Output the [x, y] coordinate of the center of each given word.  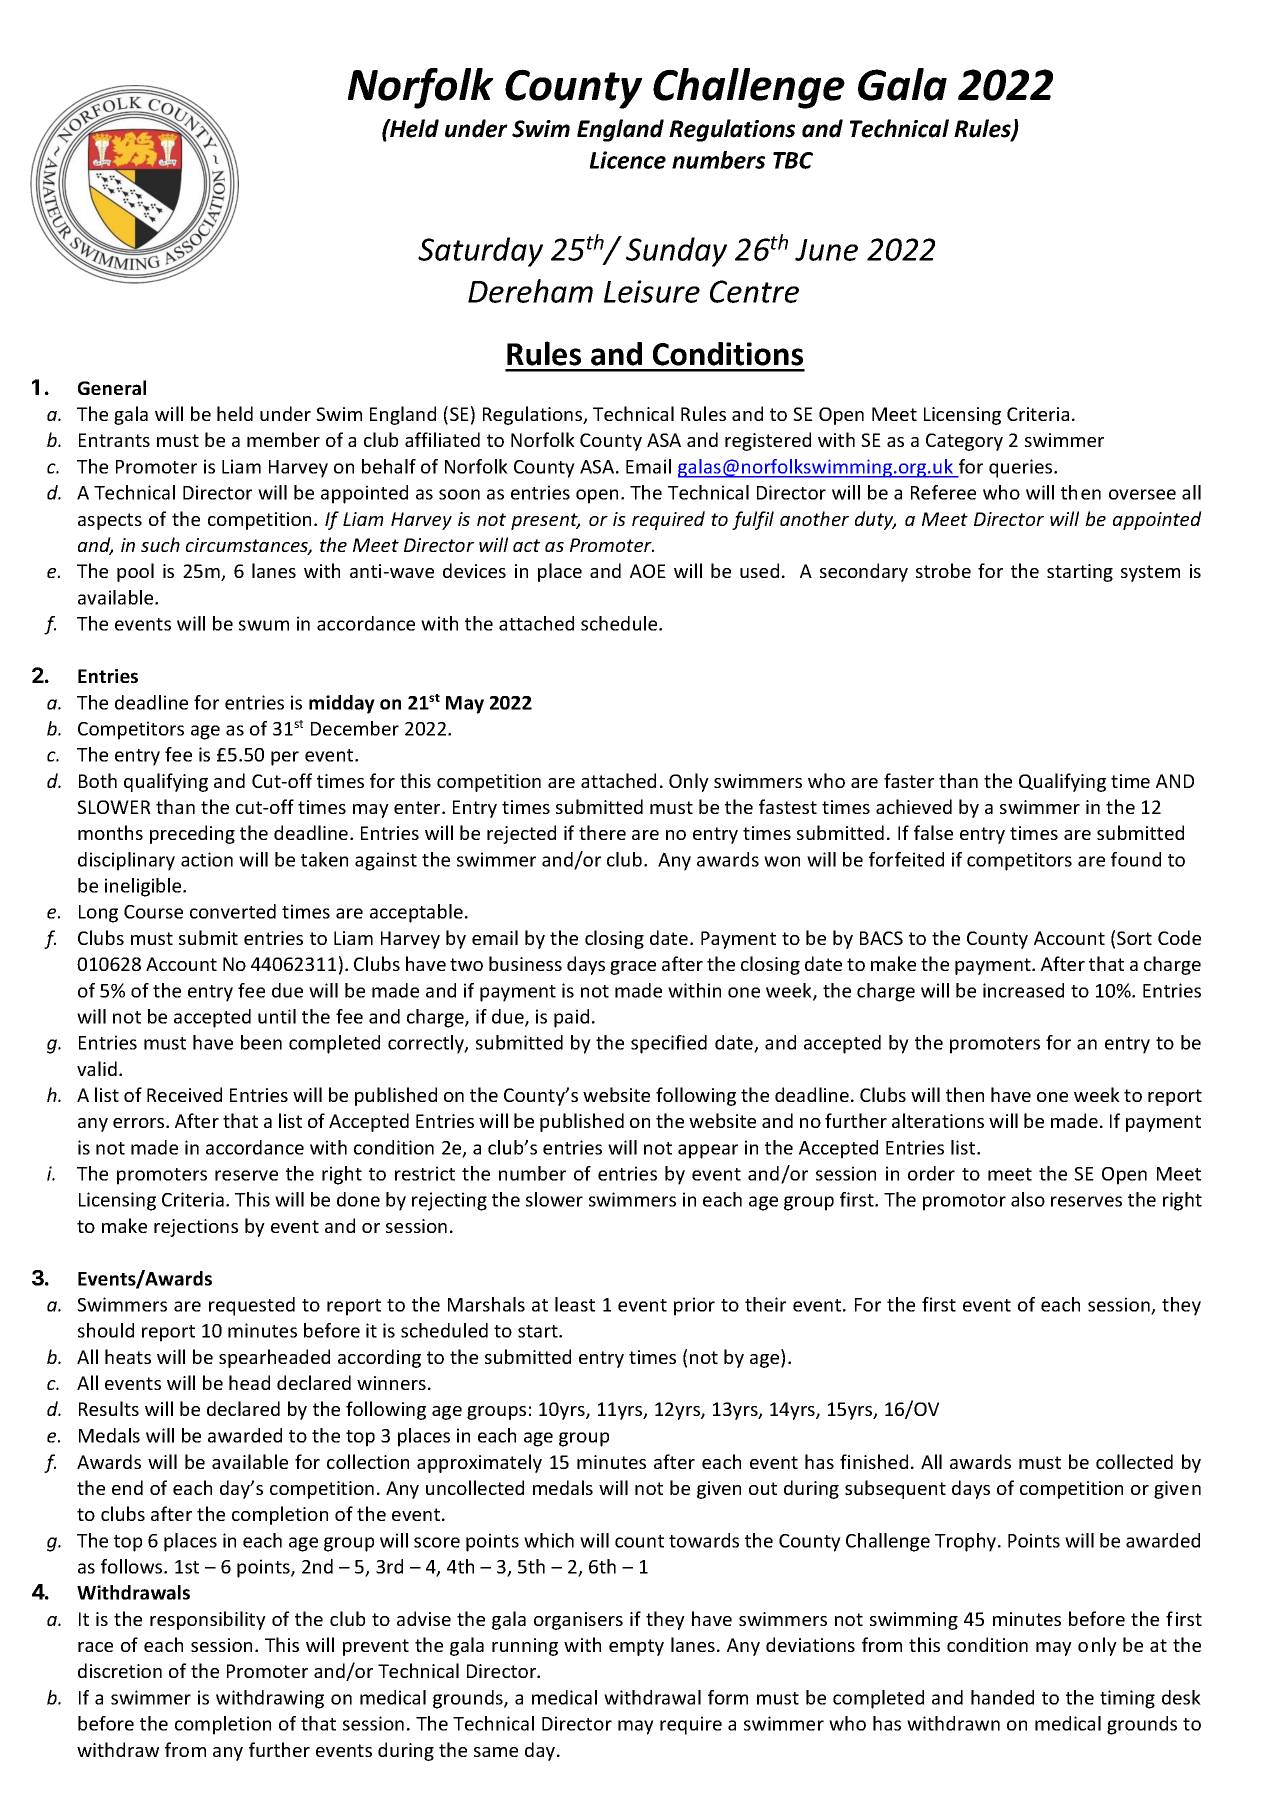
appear [708, 1151]
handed [1002, 1697]
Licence [628, 160]
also [1028, 1199]
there [602, 832]
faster [909, 780]
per [285, 758]
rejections [196, 1228]
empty [636, 1647]
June [826, 250]
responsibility [208, 1620]
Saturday [480, 252]
